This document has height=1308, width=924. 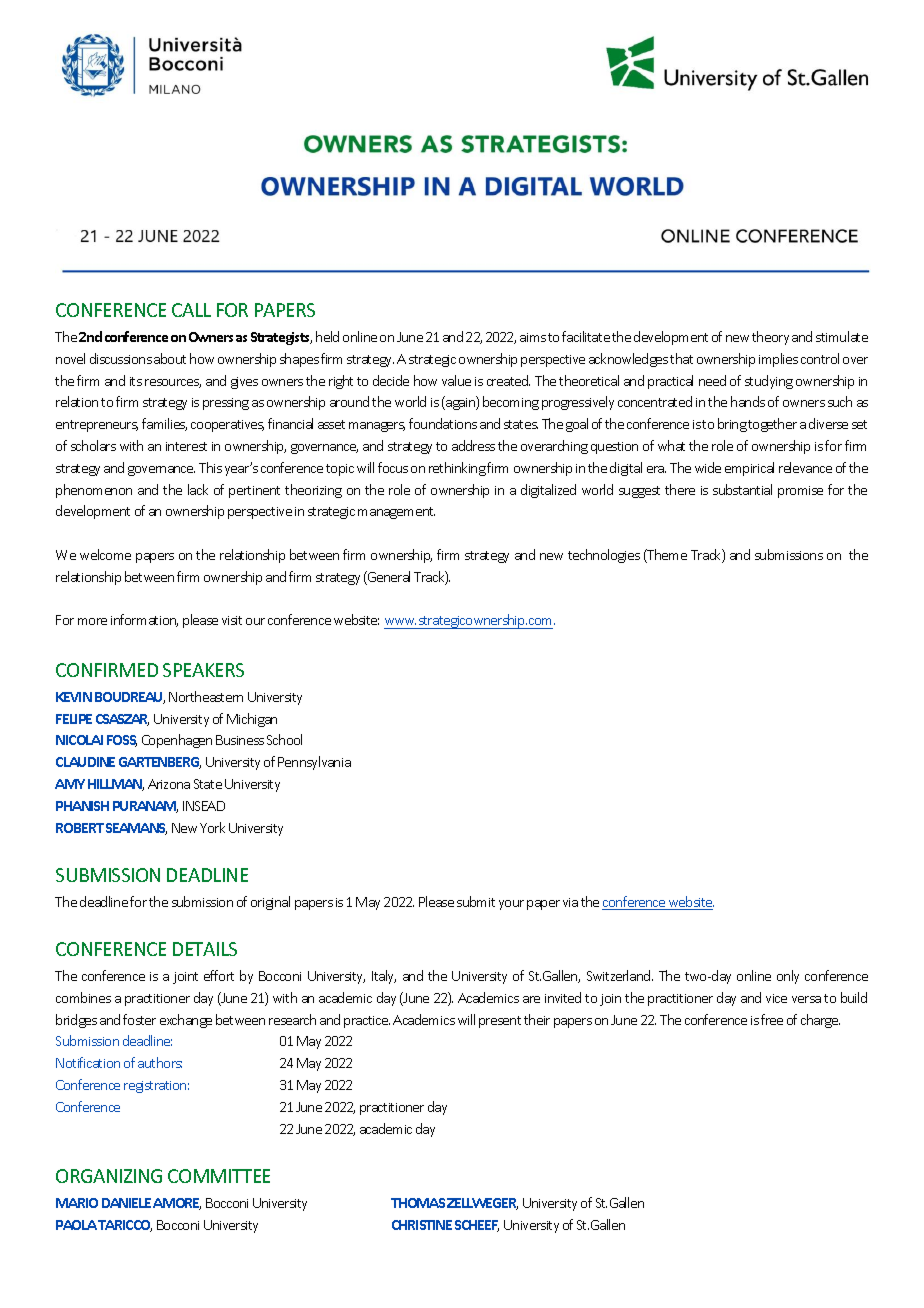 I want to click on DANIELE, so click(x=126, y=1203).
